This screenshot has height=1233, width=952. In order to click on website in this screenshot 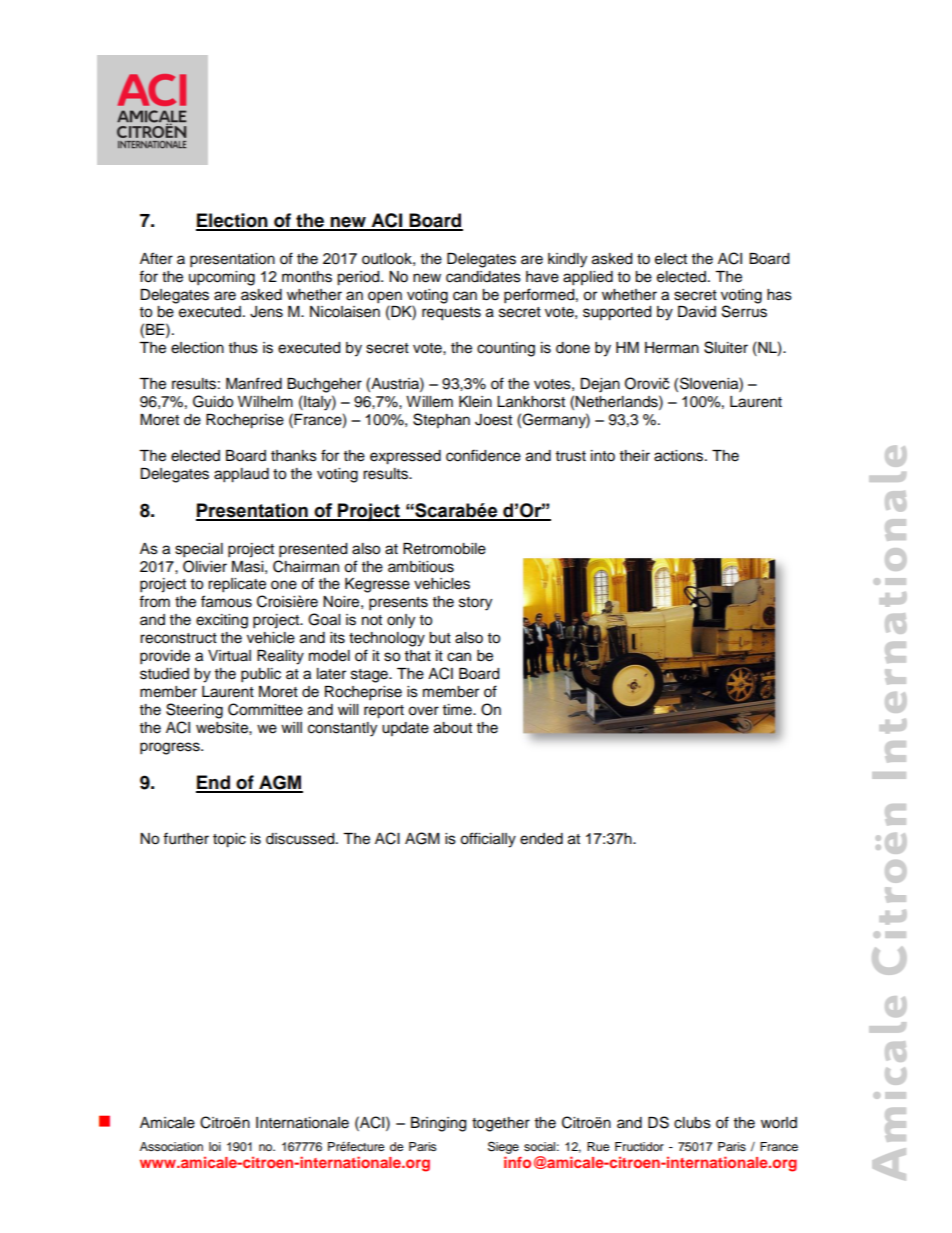, I will do `click(223, 728)`.
